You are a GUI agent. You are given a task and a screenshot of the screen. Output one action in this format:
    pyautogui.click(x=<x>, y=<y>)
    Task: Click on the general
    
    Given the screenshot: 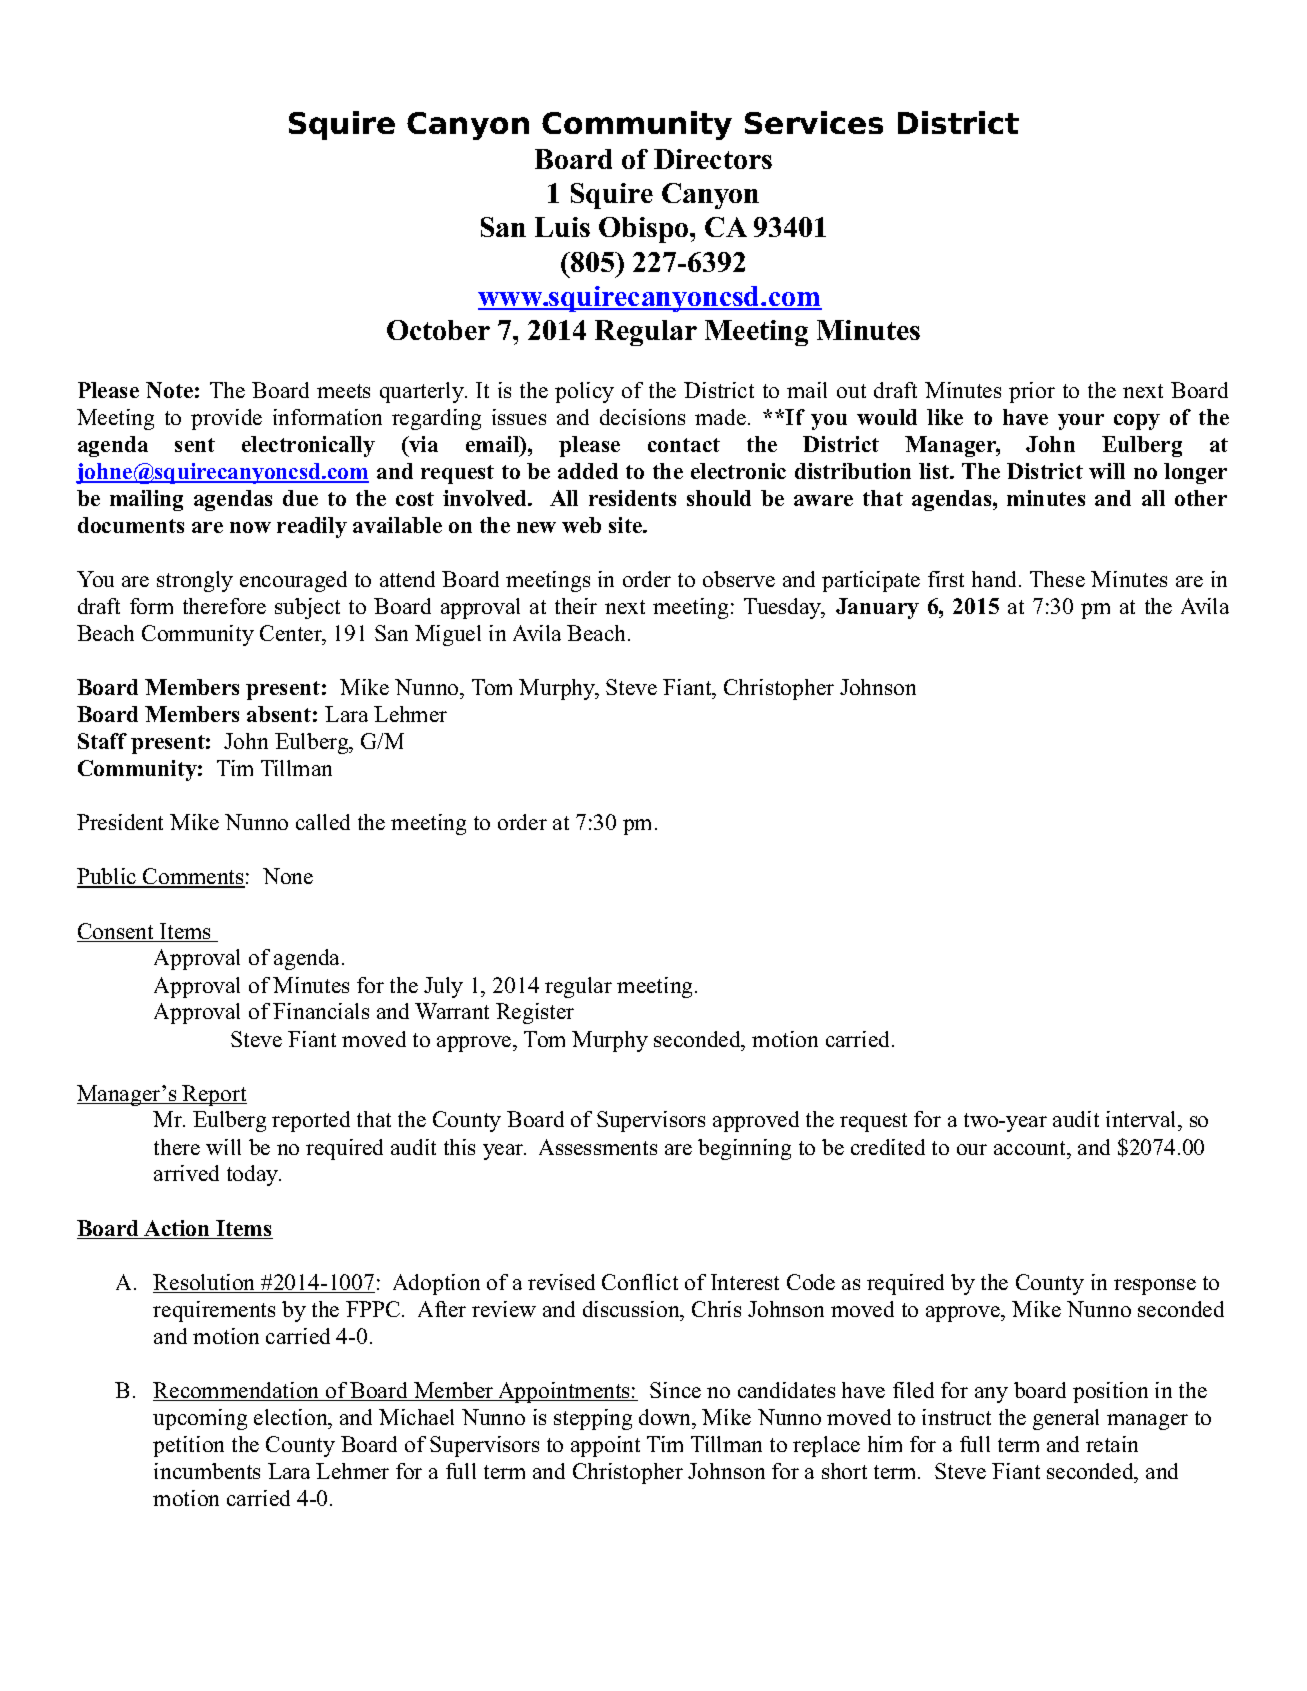 What is the action you would take?
    pyautogui.click(x=1066, y=1419)
